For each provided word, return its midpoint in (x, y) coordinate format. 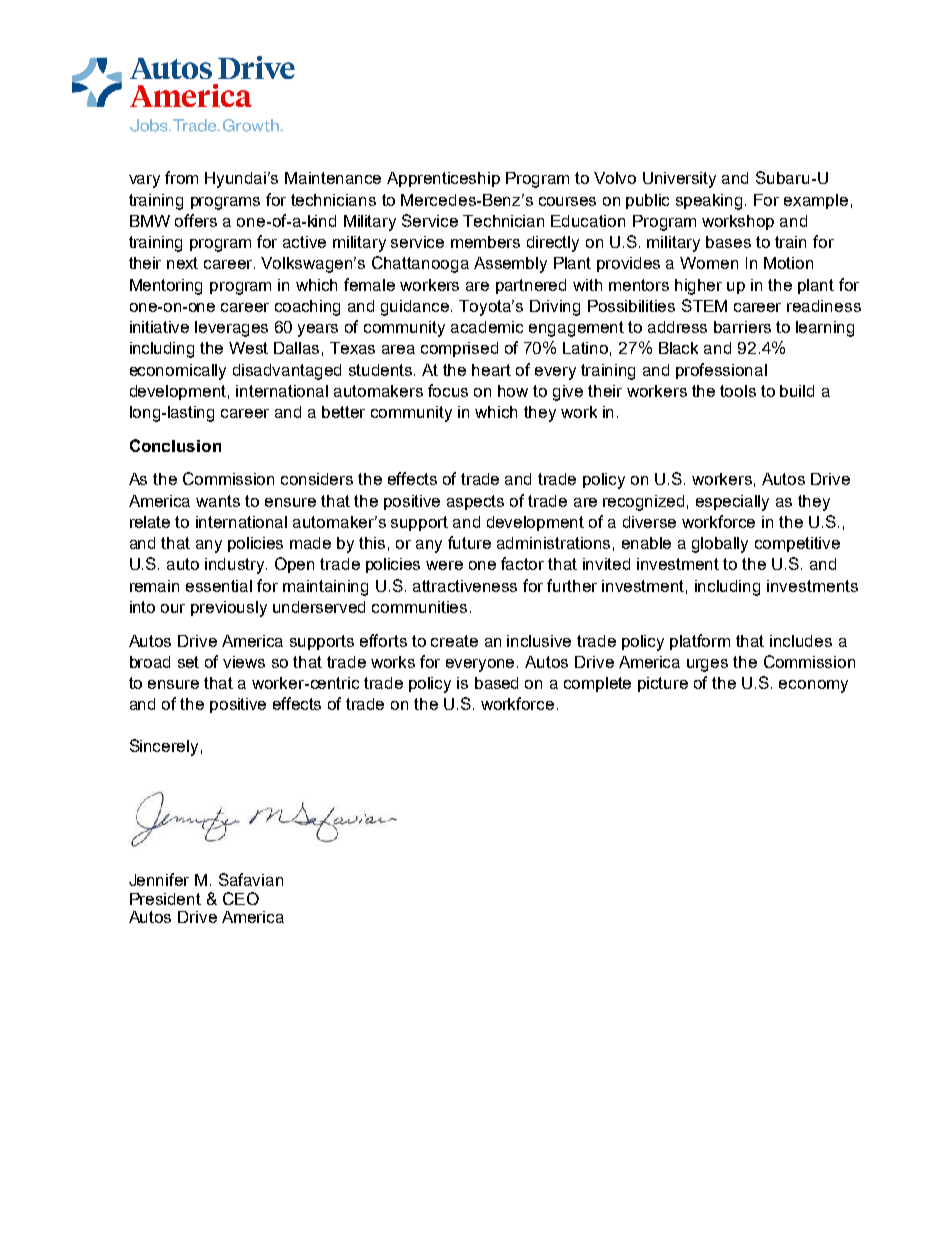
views (244, 662)
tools (738, 391)
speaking (711, 202)
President (165, 899)
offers (196, 220)
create (454, 641)
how (513, 391)
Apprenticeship (443, 179)
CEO (241, 898)
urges (707, 665)
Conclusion (175, 445)
